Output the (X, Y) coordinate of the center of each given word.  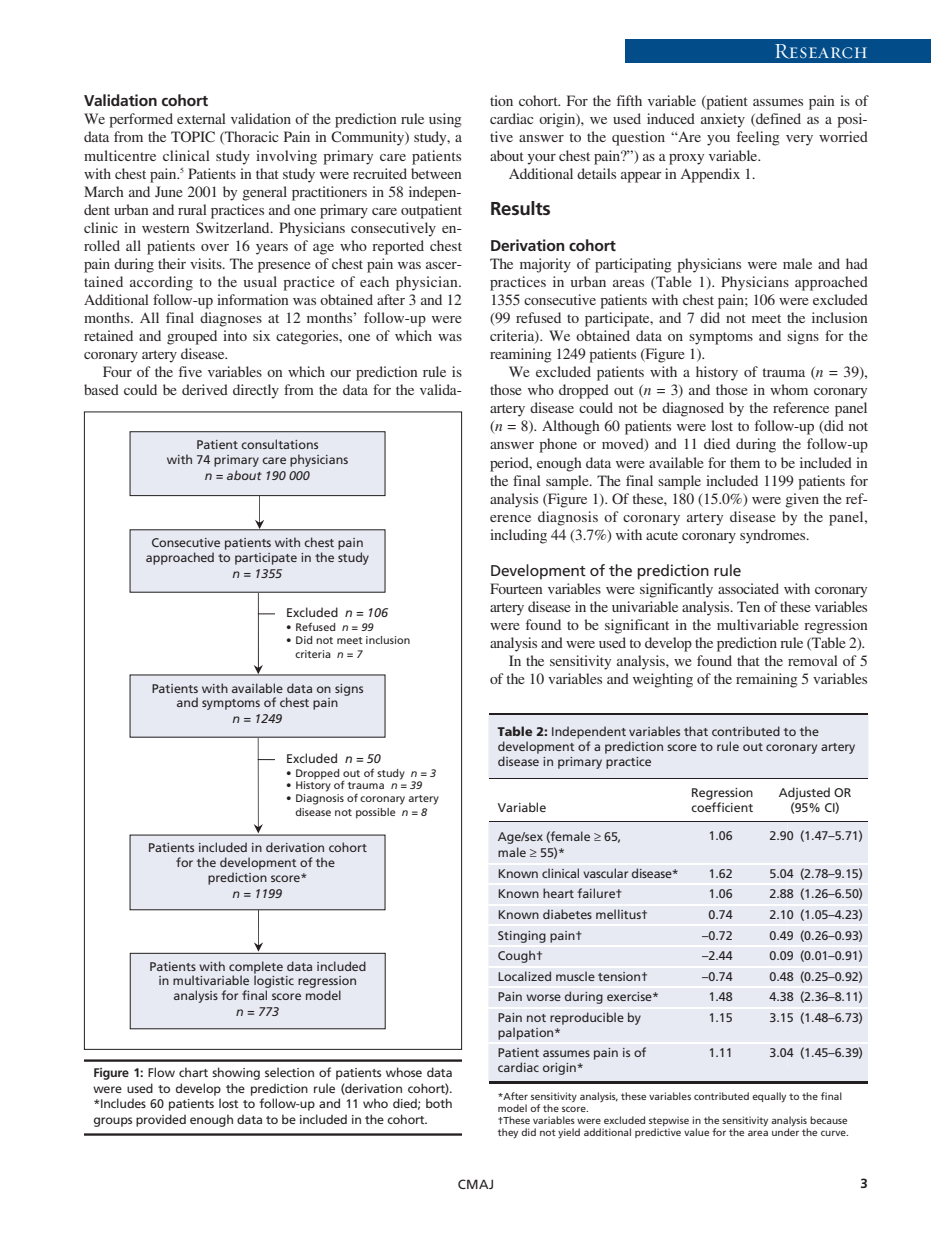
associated (748, 588)
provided (161, 1120)
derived (205, 389)
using (445, 120)
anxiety (723, 120)
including (518, 536)
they (508, 1133)
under (785, 1132)
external (201, 118)
